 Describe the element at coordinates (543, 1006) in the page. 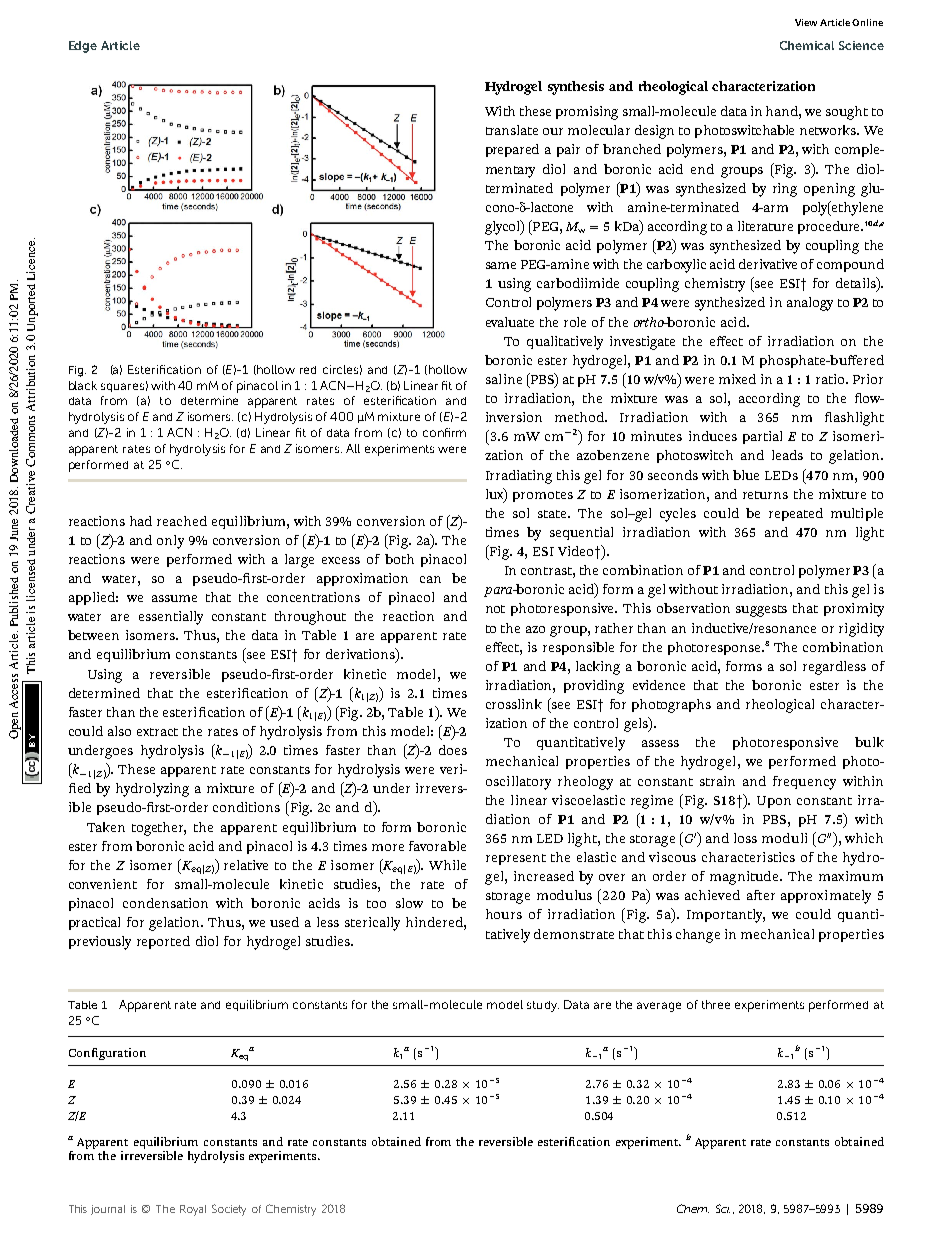

I see `study` at that location.
